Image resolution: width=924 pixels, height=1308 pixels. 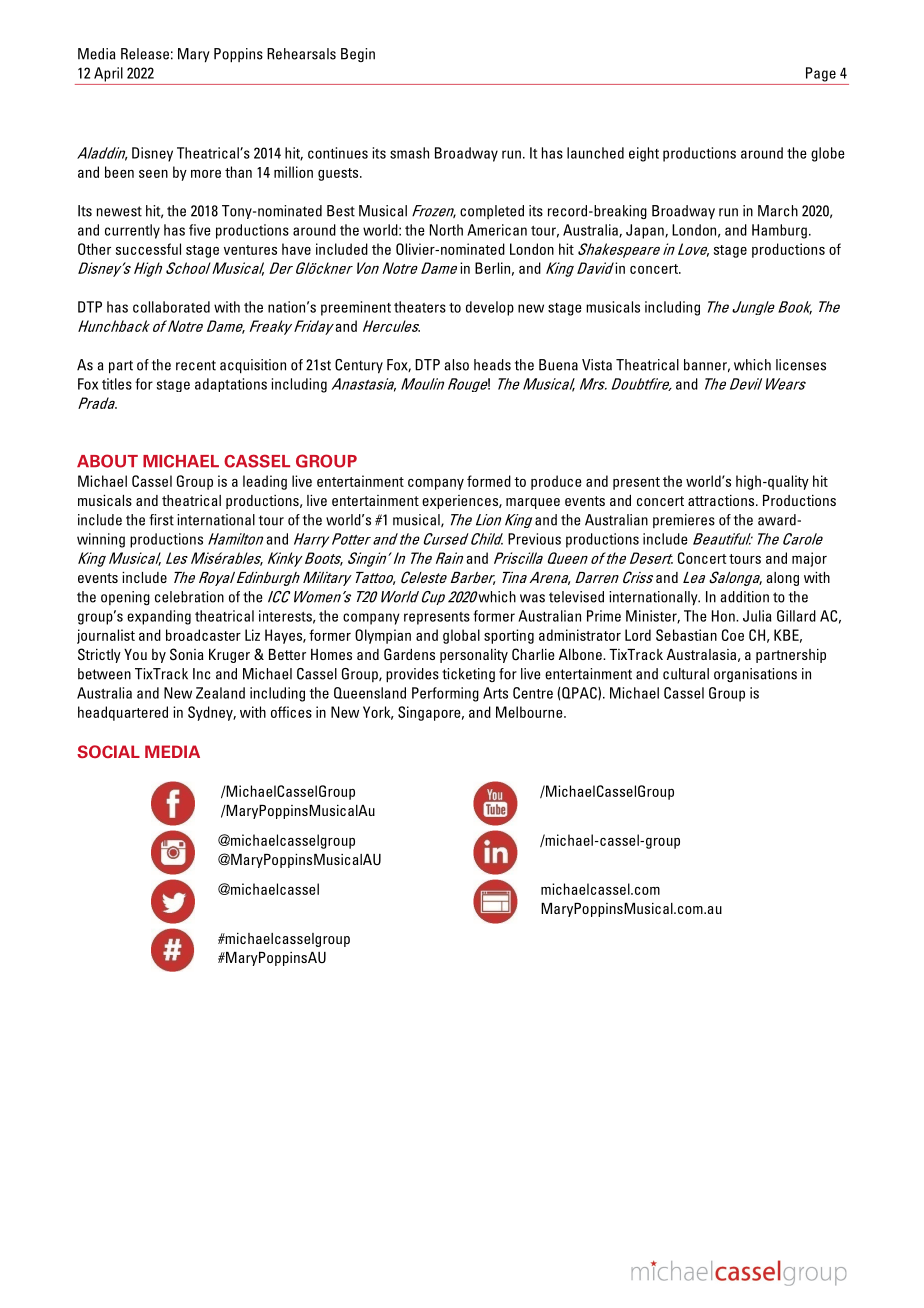 I want to click on Release, so click(x=145, y=54).
